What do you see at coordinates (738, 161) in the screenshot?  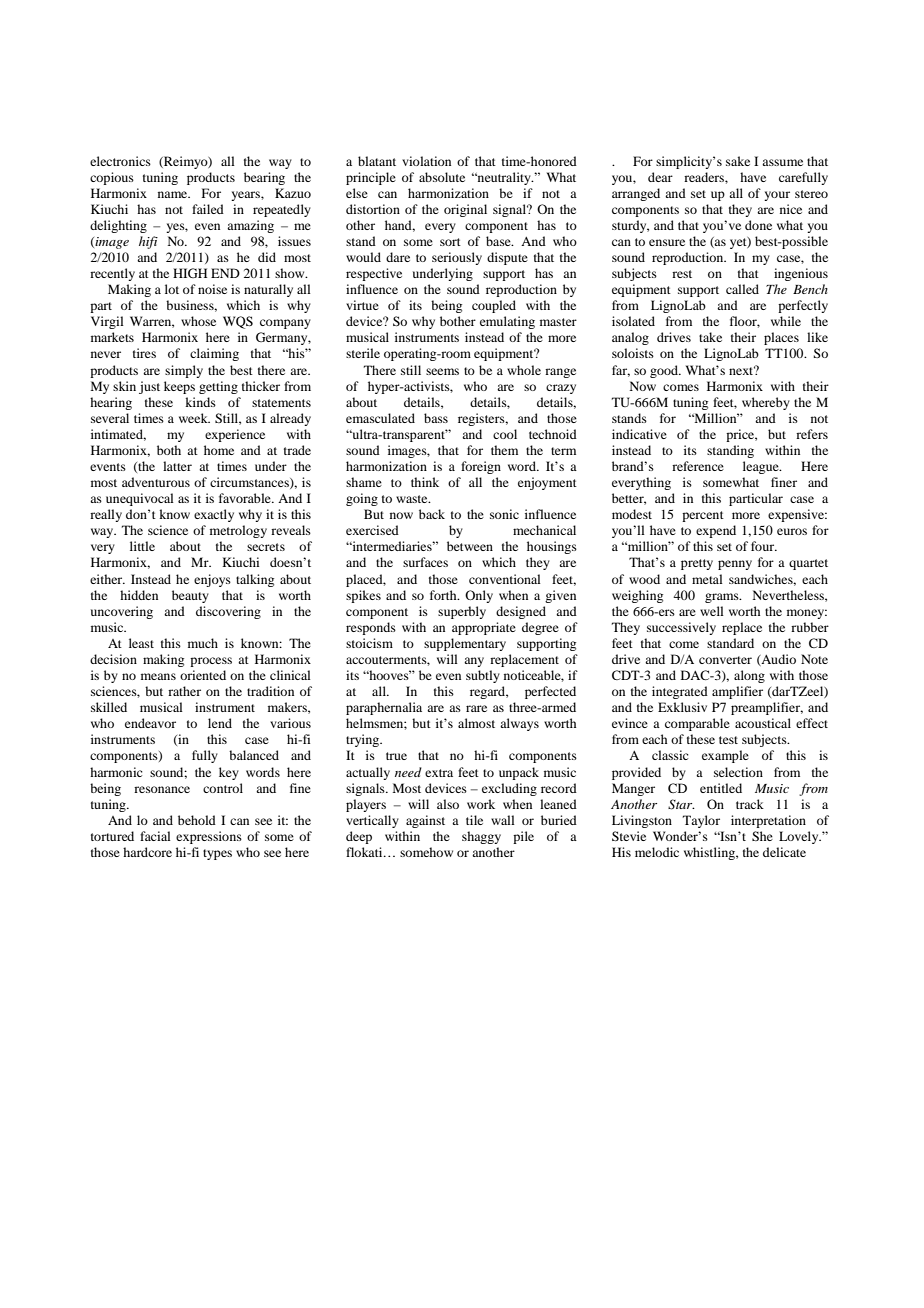 I see `sake` at bounding box center [738, 161].
